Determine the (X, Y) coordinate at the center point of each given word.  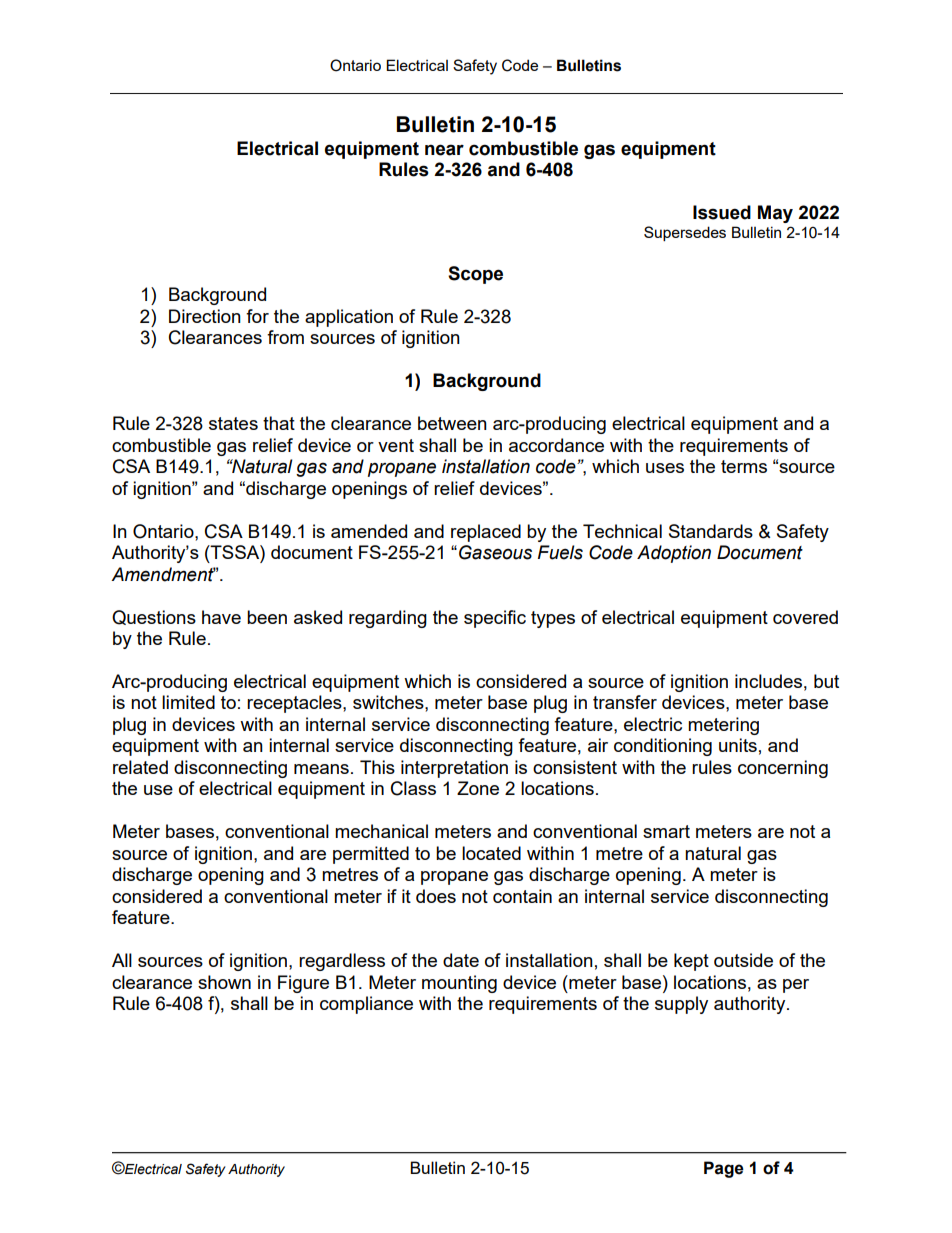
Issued (722, 212)
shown (224, 982)
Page (724, 1169)
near (444, 150)
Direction (205, 316)
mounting (459, 984)
